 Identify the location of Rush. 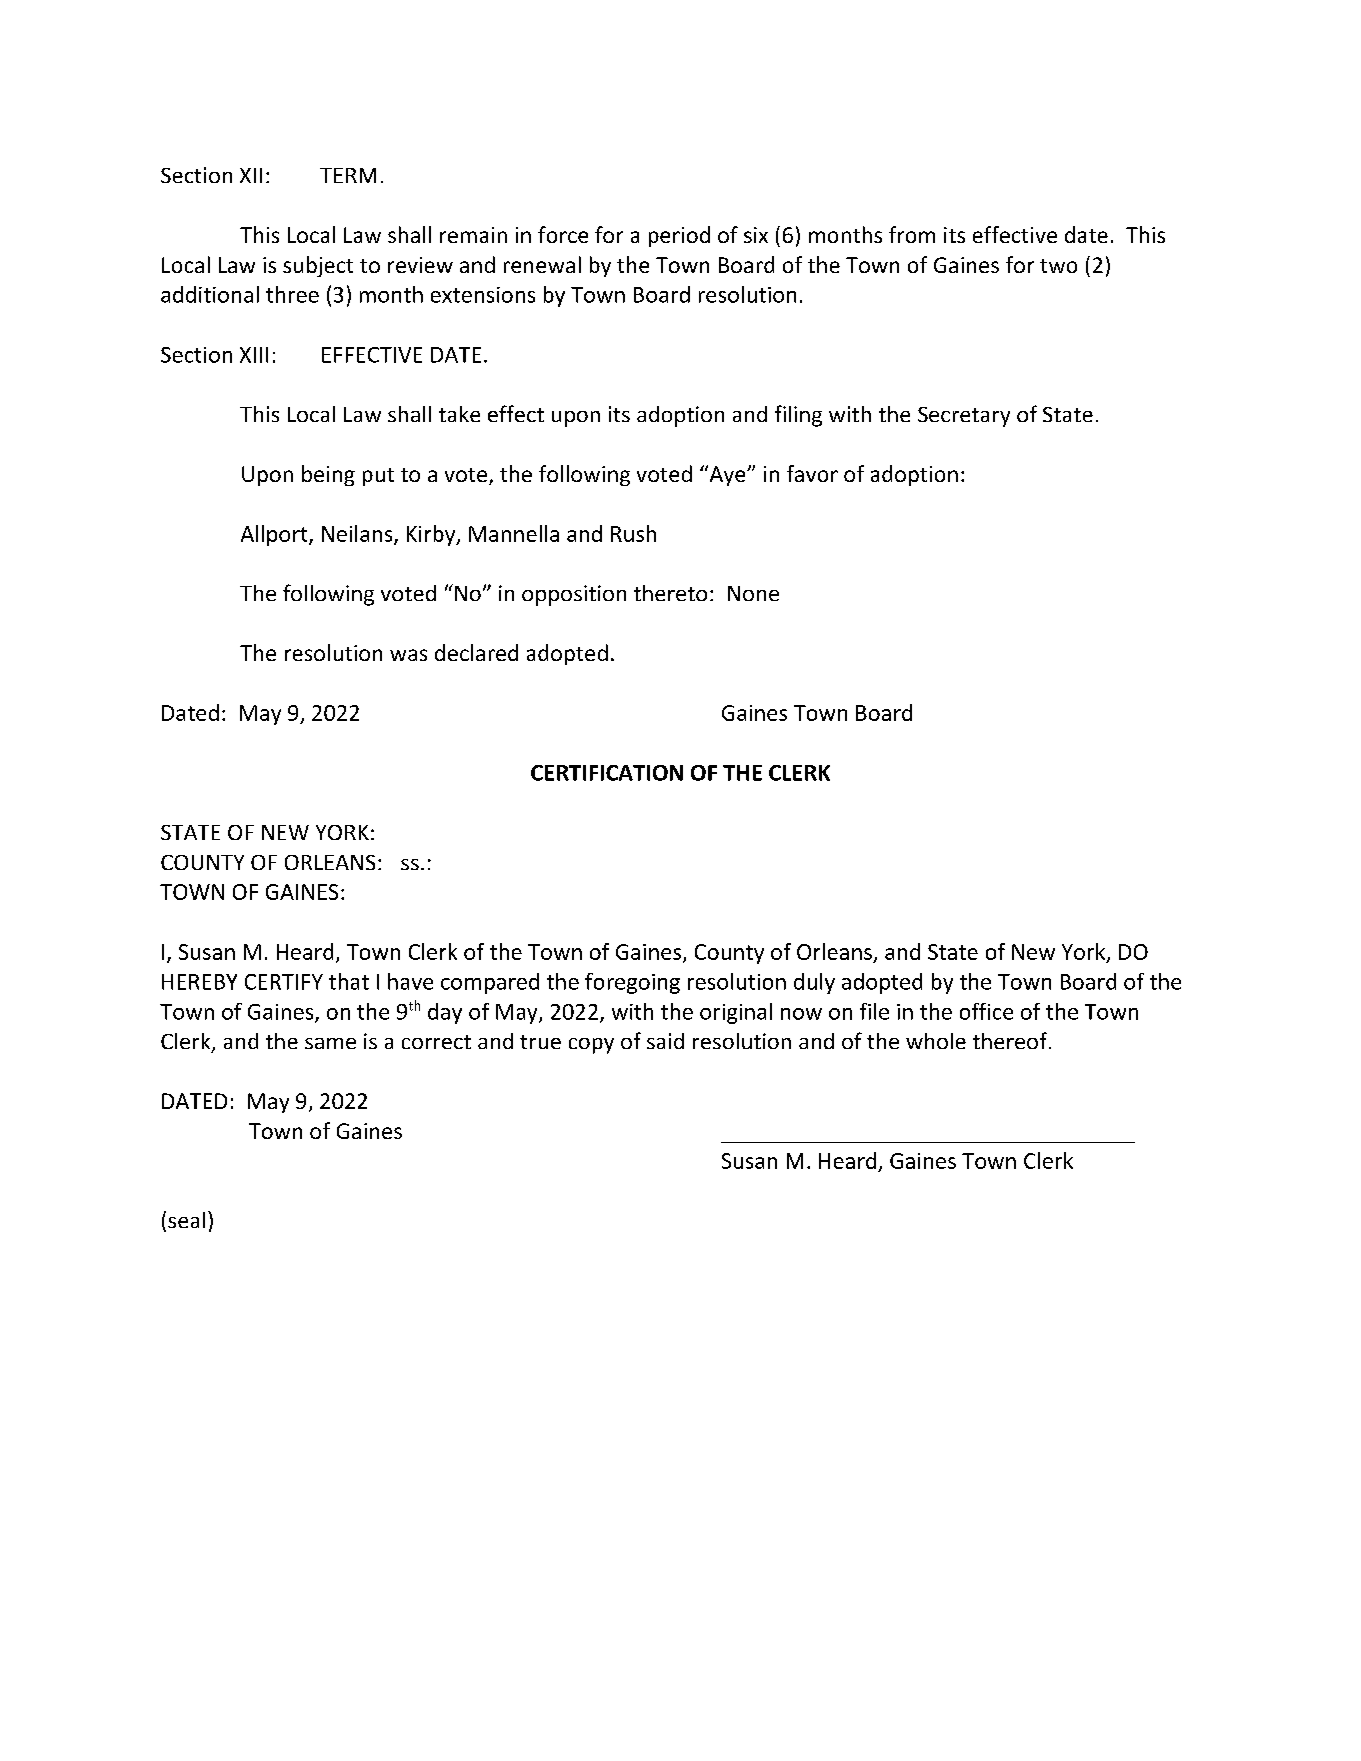
(633, 533).
